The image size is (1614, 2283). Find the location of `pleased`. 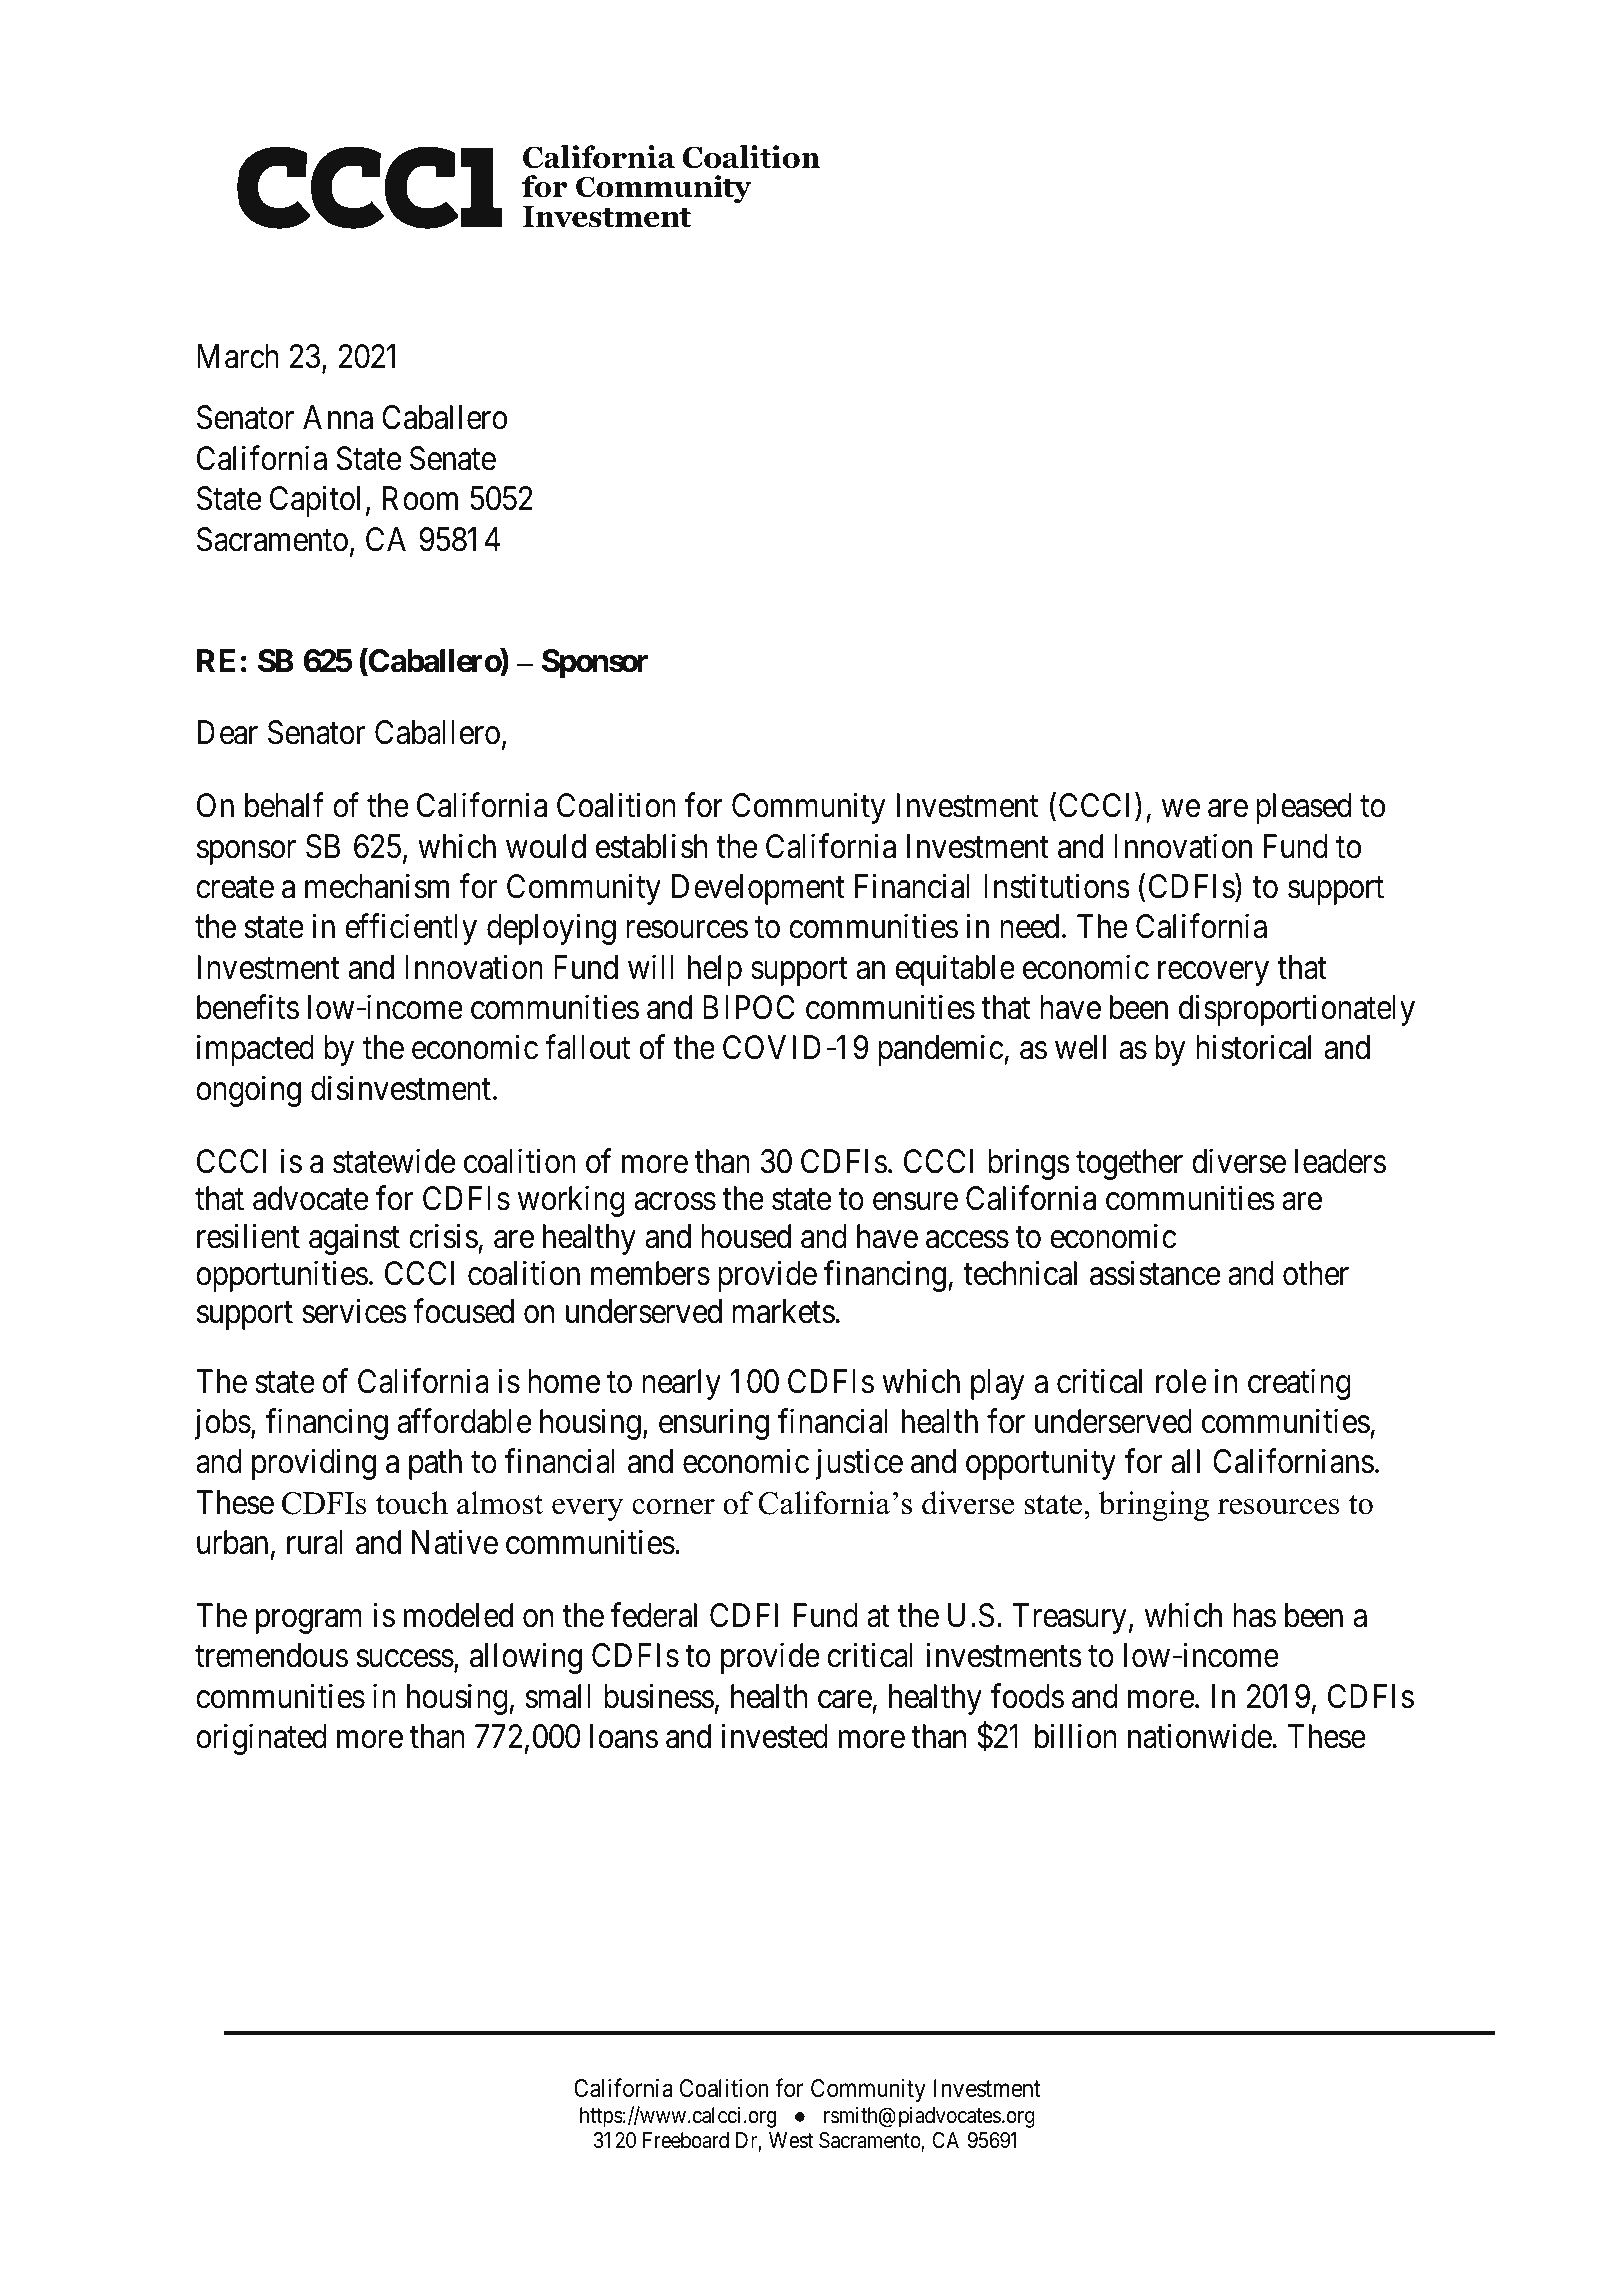

pleased is located at coordinates (1304, 808).
